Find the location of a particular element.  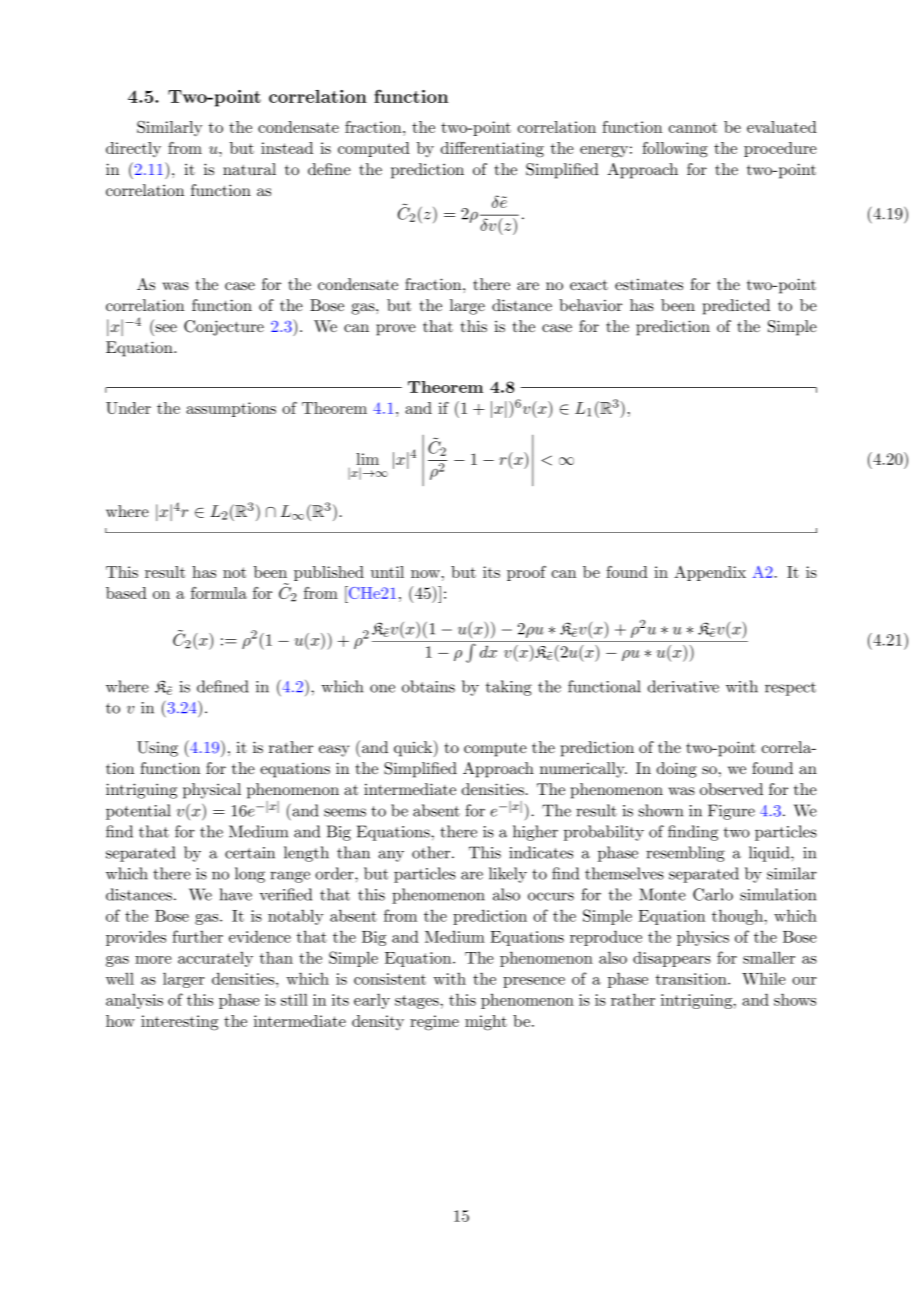

While is located at coordinates (764, 978).
